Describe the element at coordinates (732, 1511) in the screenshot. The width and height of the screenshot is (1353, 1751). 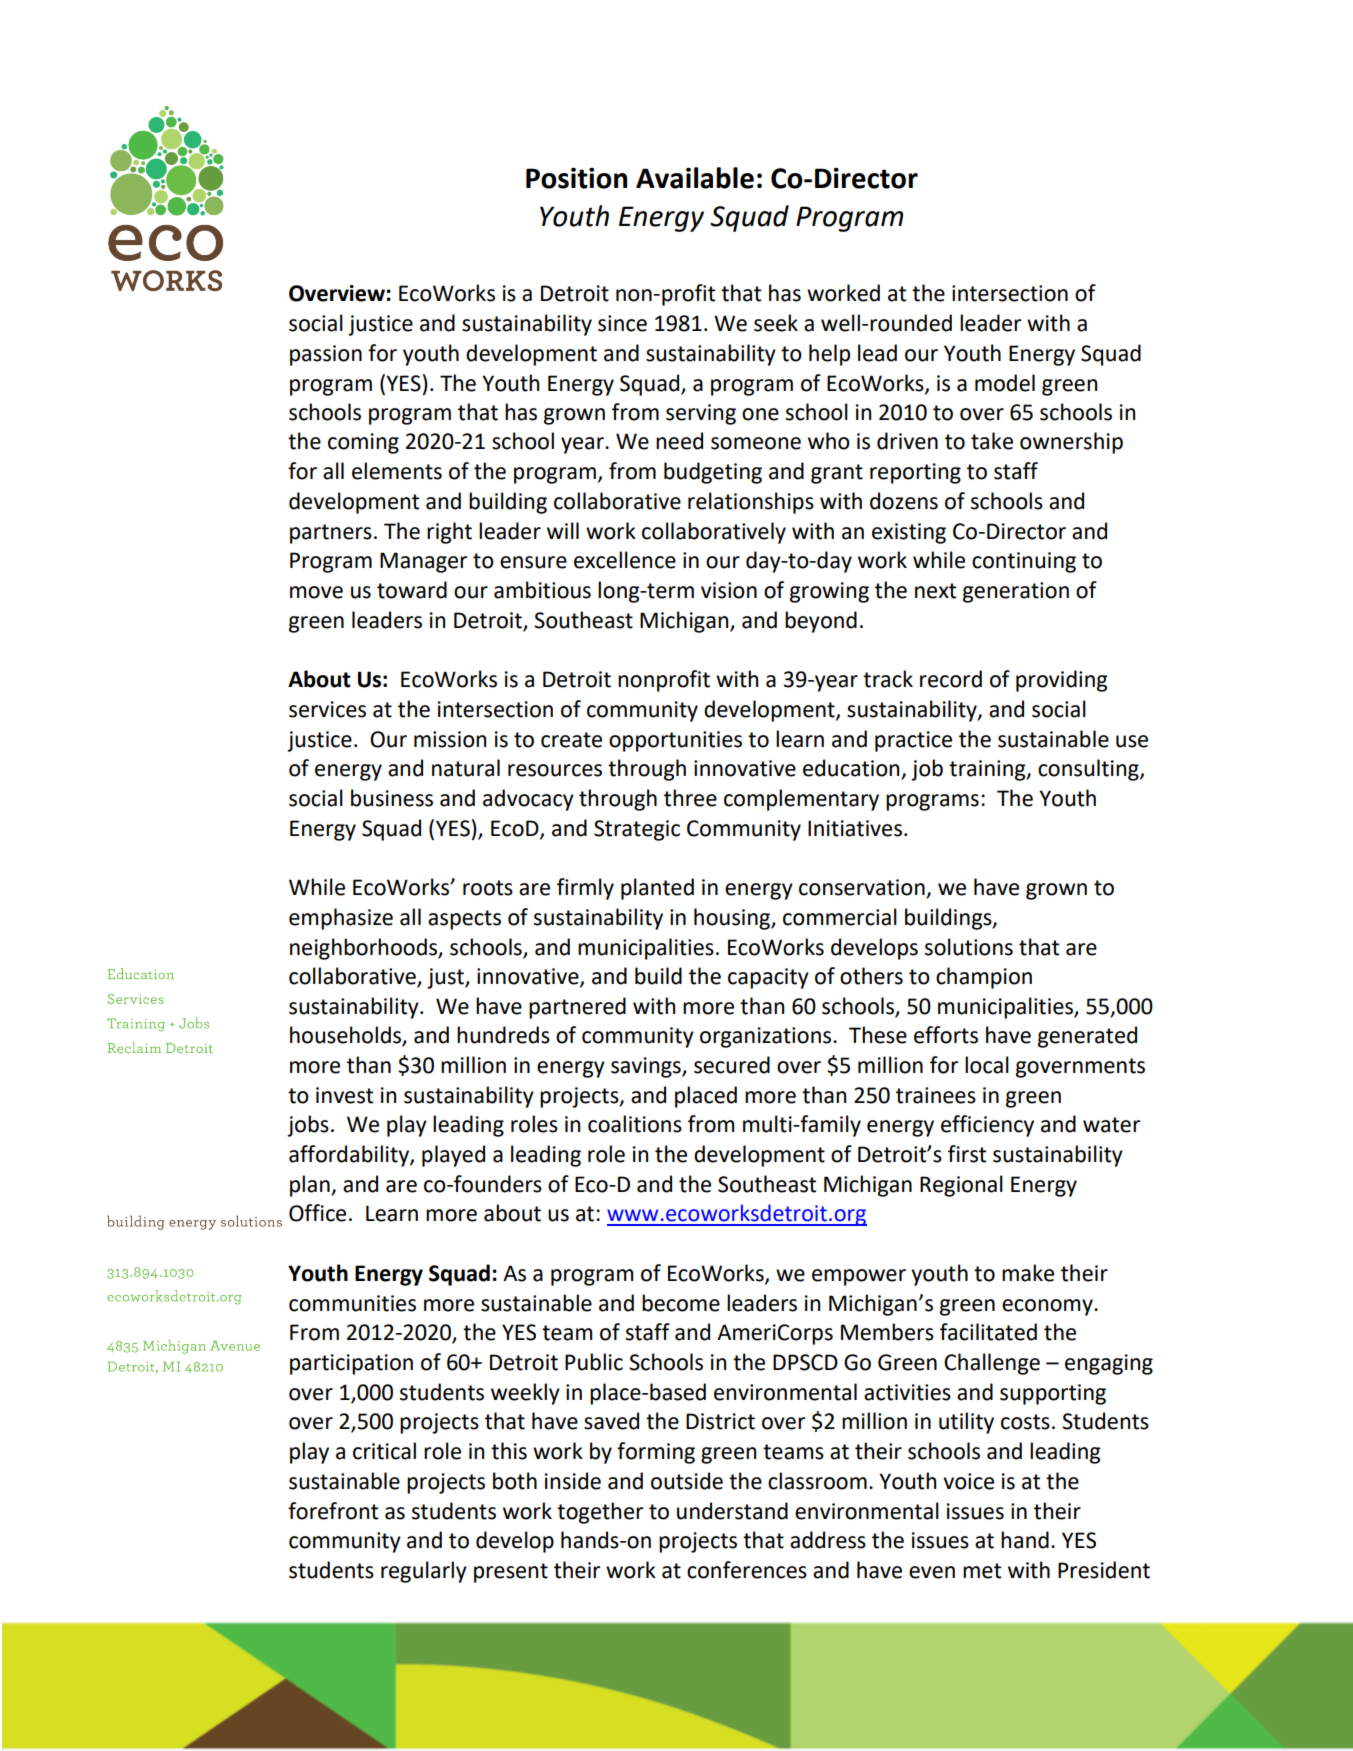
I see `understand` at that location.
